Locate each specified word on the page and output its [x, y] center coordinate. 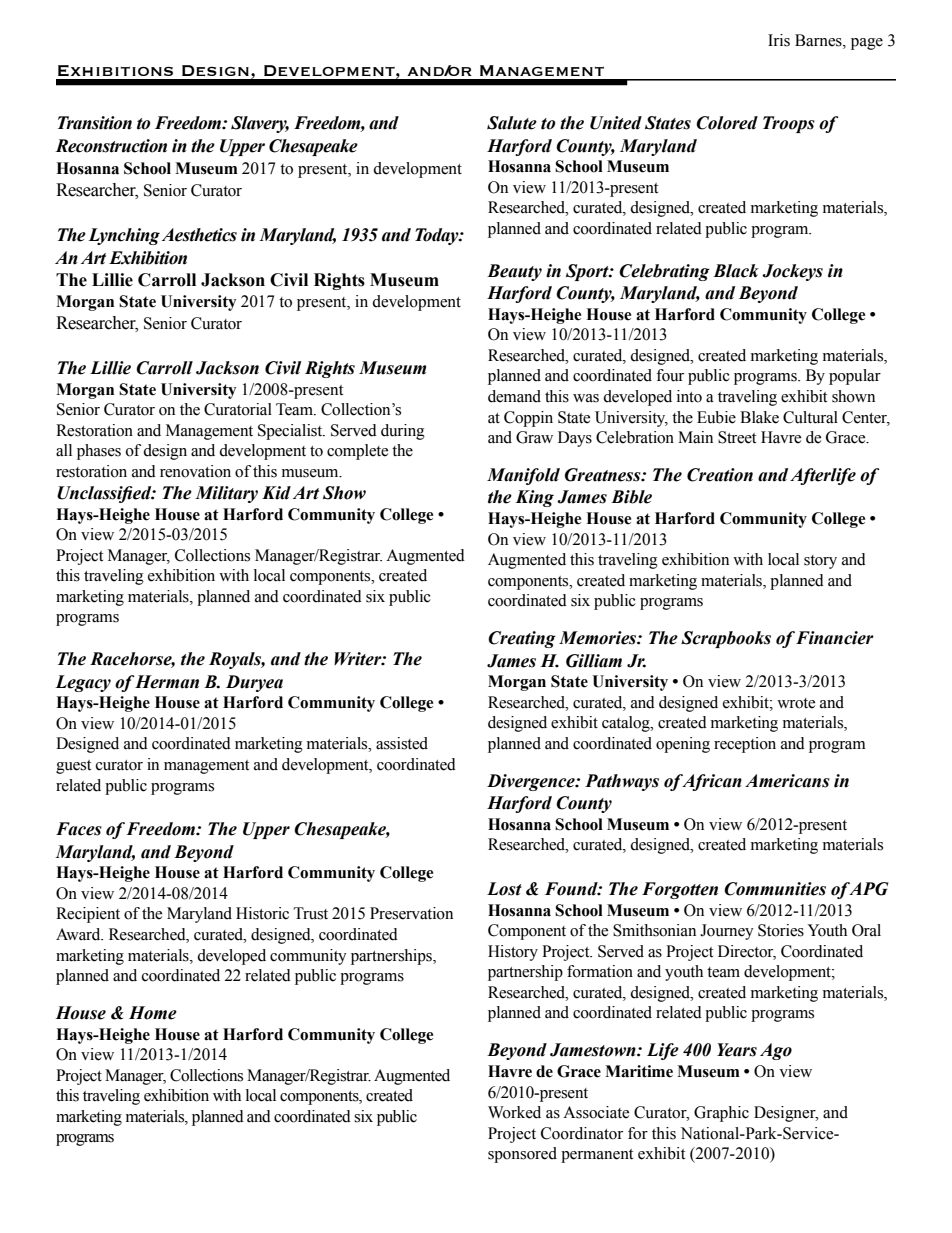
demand [514, 396]
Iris [779, 40]
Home [153, 1013]
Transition [95, 123]
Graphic [721, 1114]
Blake [759, 417]
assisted [402, 743]
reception [745, 745]
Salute [512, 123]
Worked [514, 1112]
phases [99, 452]
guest [73, 767]
